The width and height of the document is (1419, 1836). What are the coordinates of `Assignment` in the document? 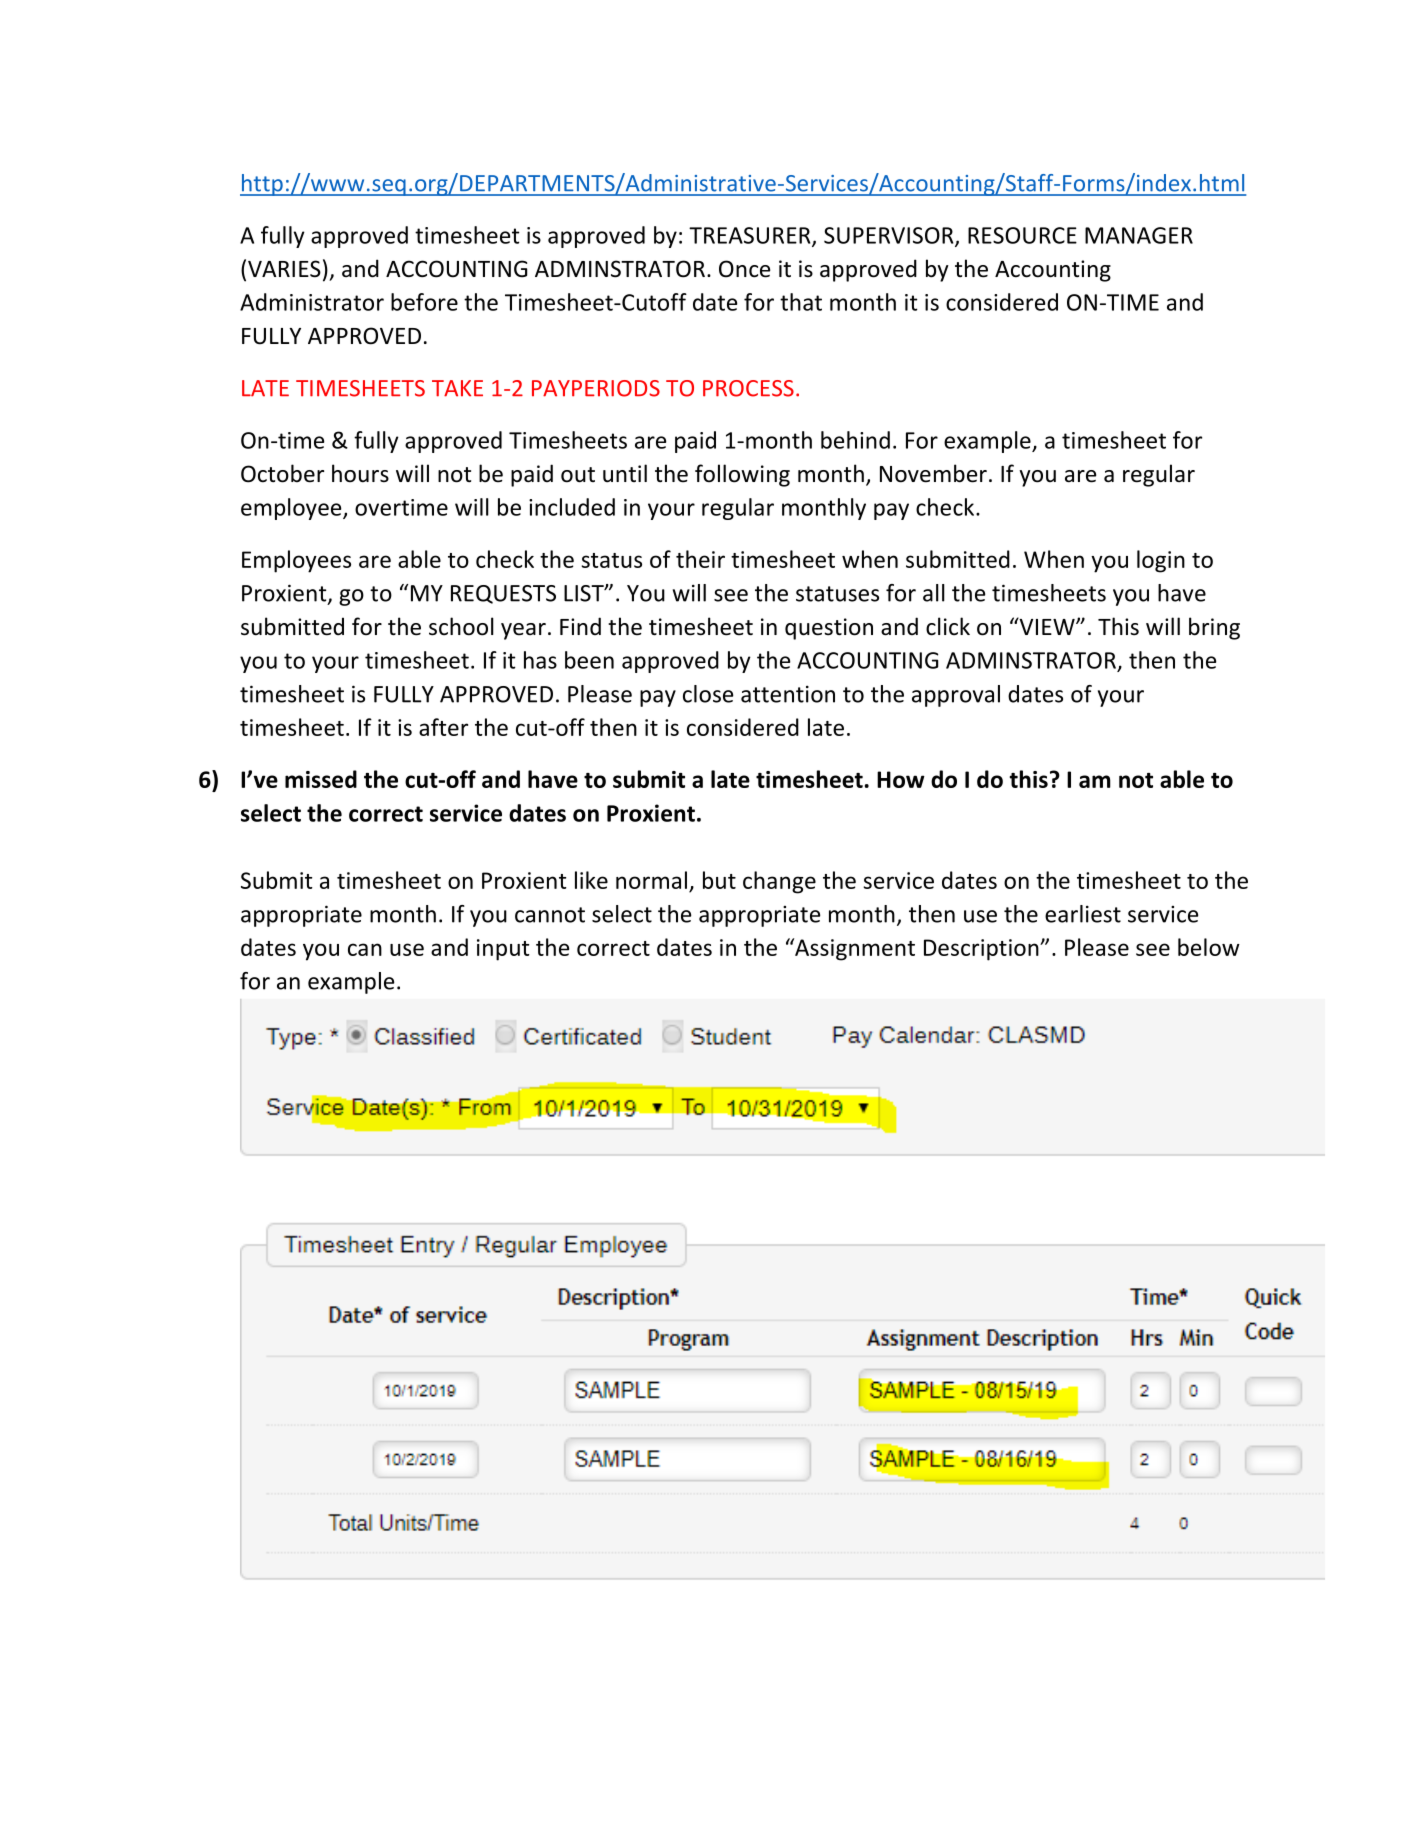 It's located at (854, 949).
